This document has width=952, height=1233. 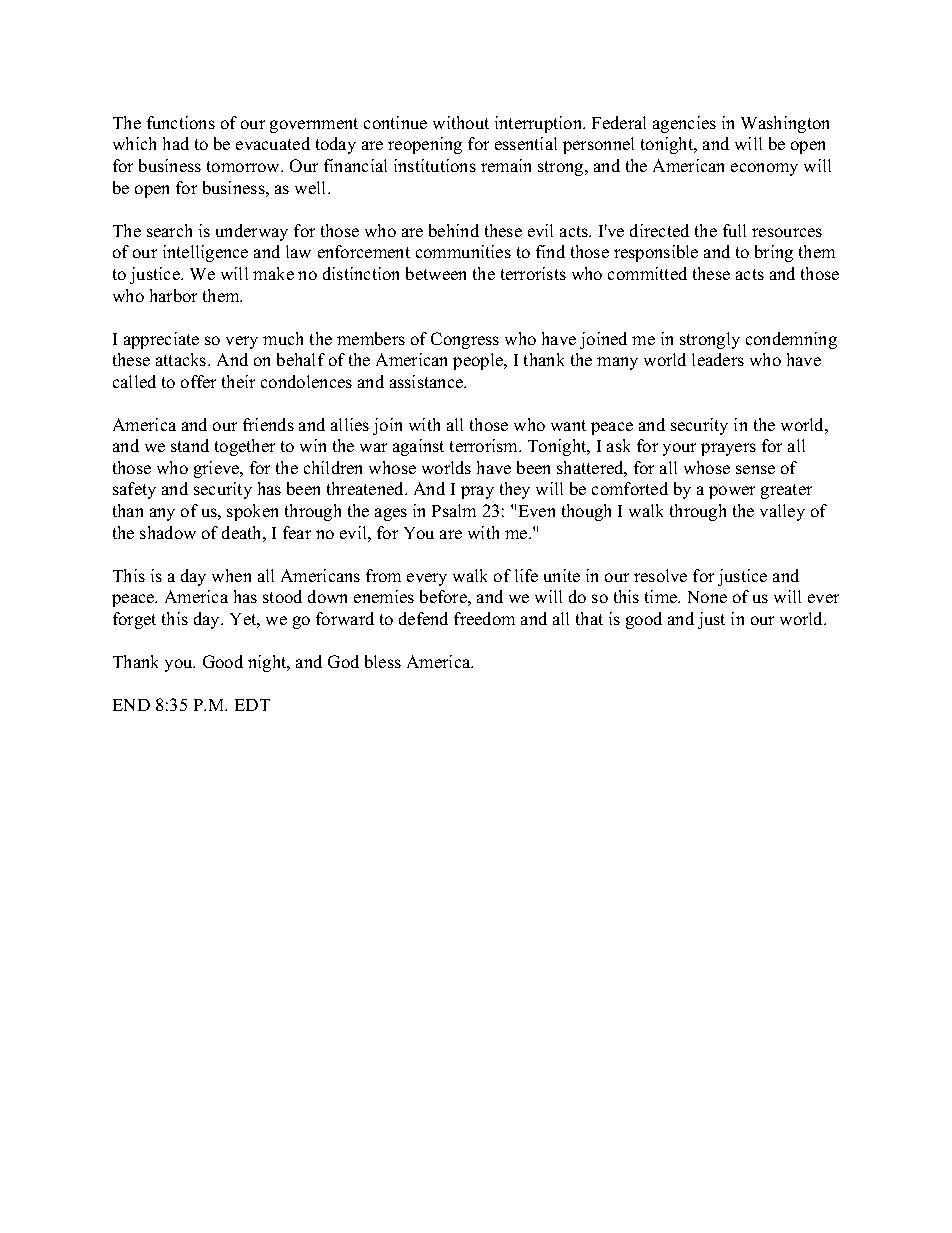 I want to click on essential, so click(x=526, y=143).
